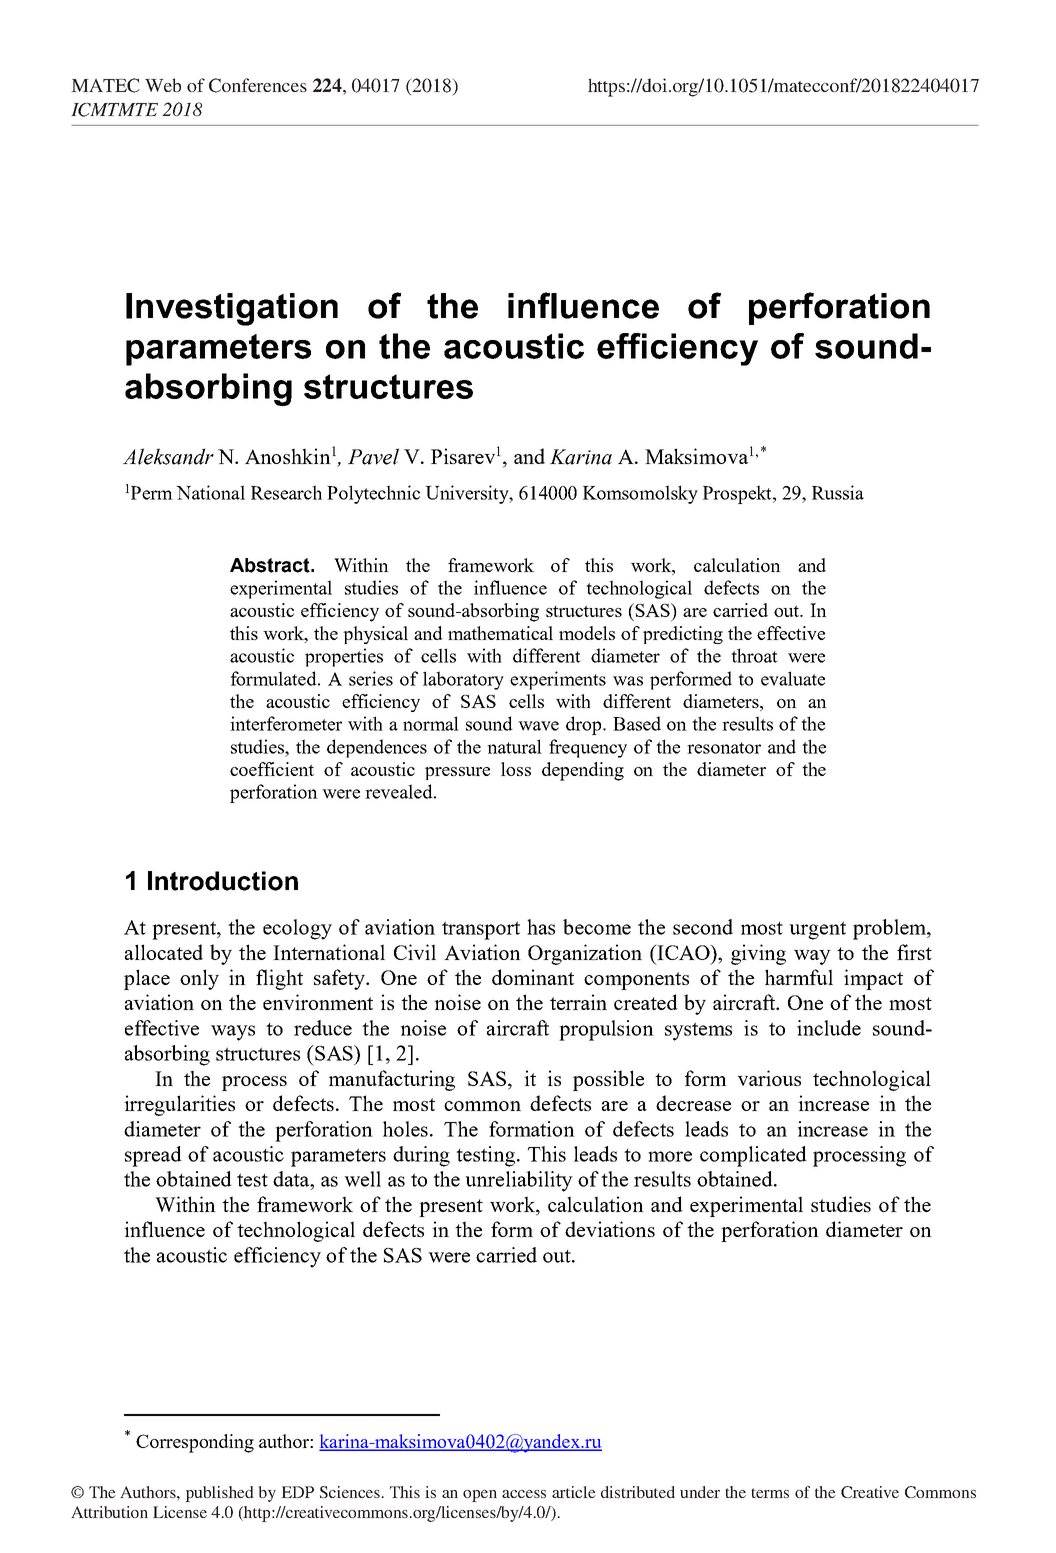  Describe the element at coordinates (500, 633) in the screenshot. I see `mathematical` at that location.
